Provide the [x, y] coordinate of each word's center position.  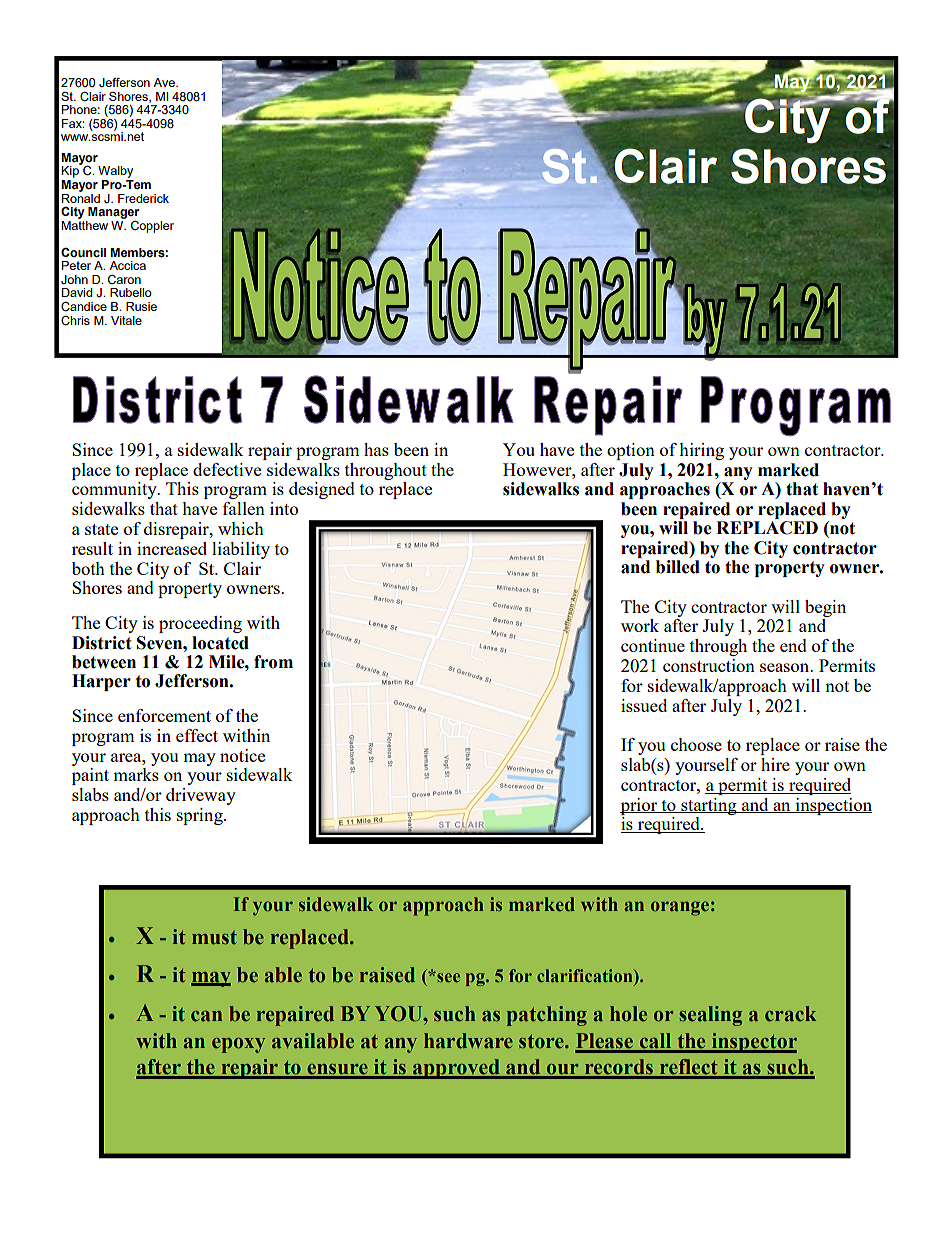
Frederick [143, 198]
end [793, 645]
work [640, 625]
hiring [701, 451]
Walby [115, 172]
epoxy [238, 1045]
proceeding [200, 624]
